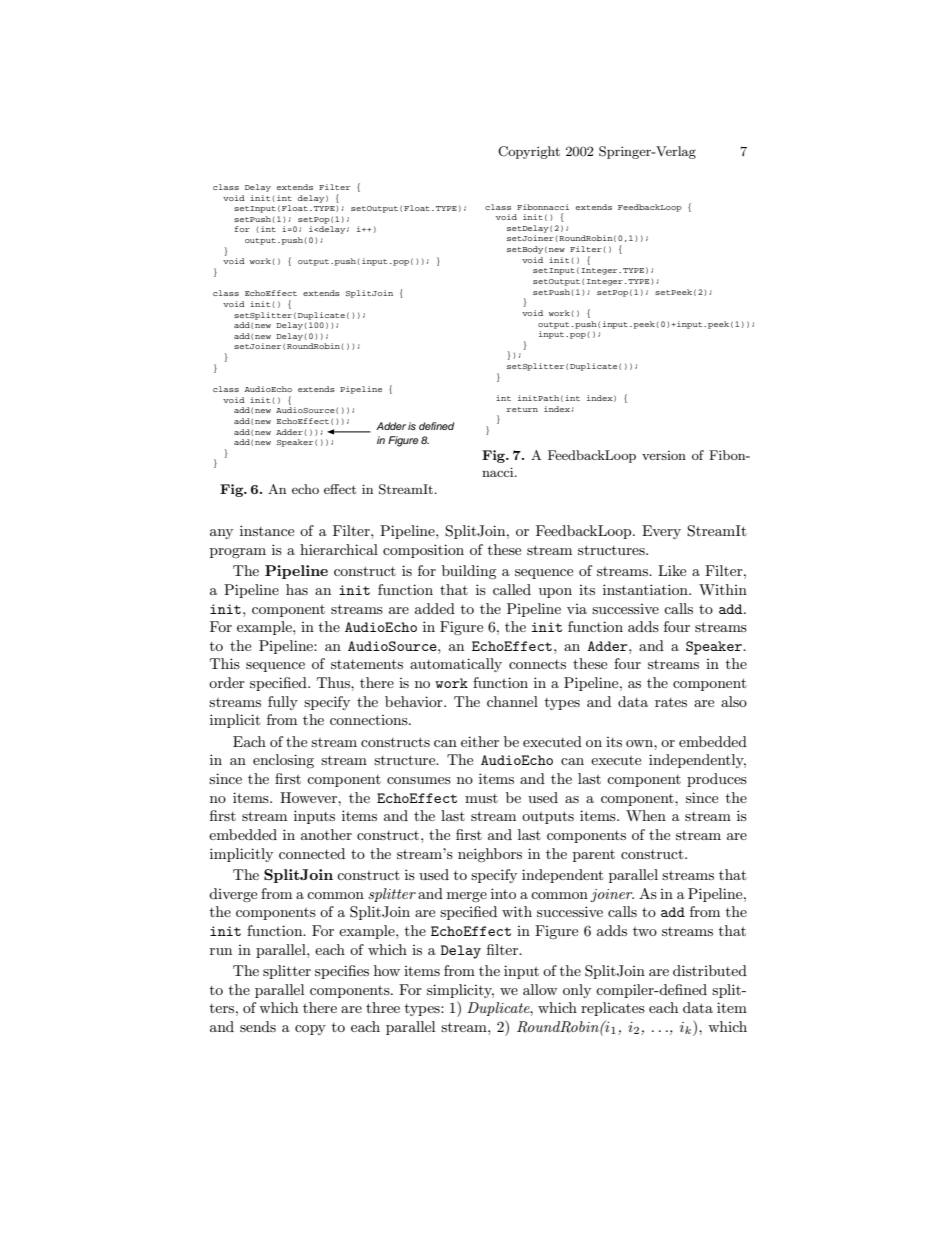 This document has width=952, height=1233. I want to click on allow, so click(540, 989).
